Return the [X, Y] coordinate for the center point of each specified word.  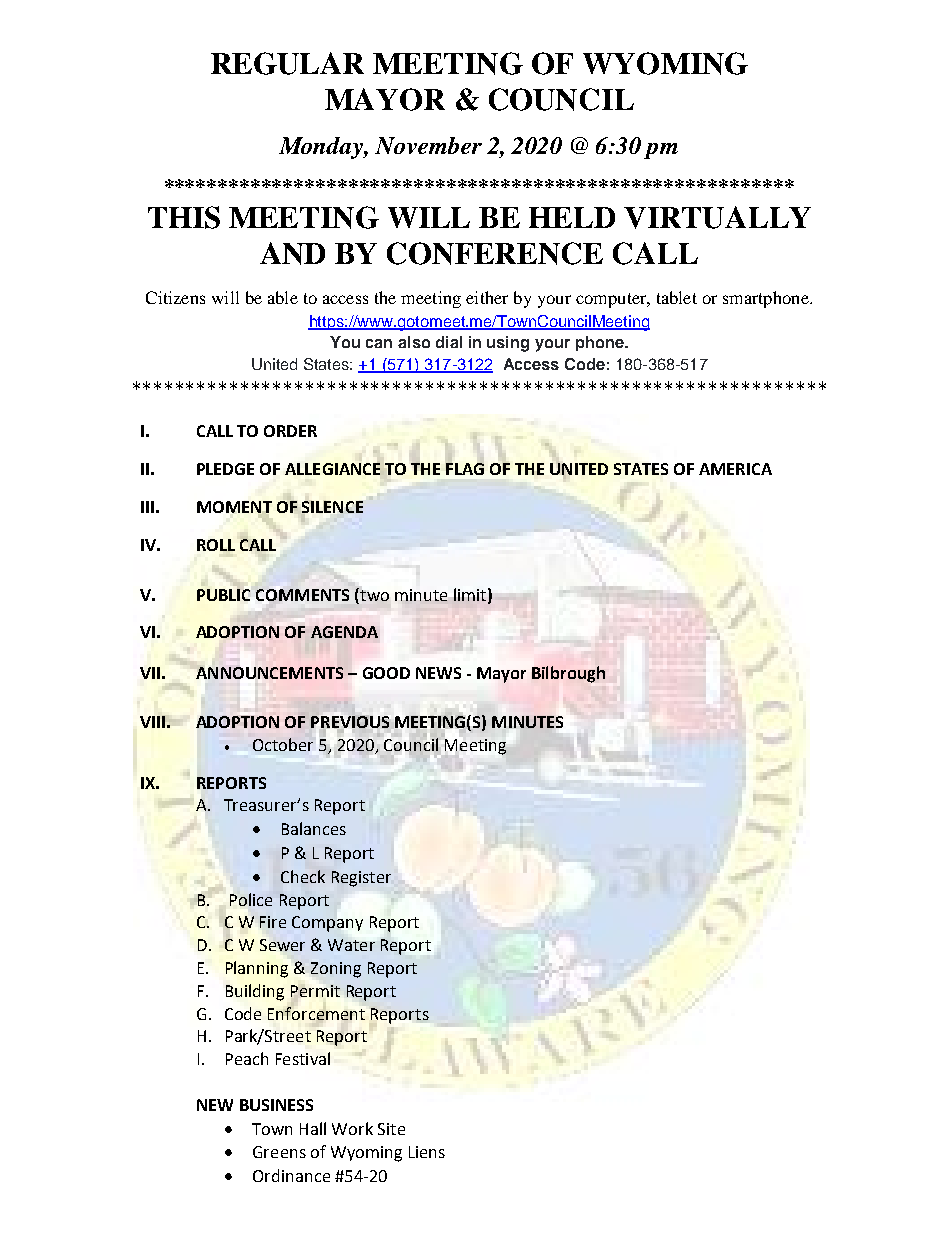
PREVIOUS [350, 722]
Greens [279, 1152]
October [283, 744]
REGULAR [287, 63]
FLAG [465, 469]
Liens [427, 1152]
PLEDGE [225, 469]
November [428, 145]
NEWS [438, 673]
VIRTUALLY [717, 217]
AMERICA [735, 469]
